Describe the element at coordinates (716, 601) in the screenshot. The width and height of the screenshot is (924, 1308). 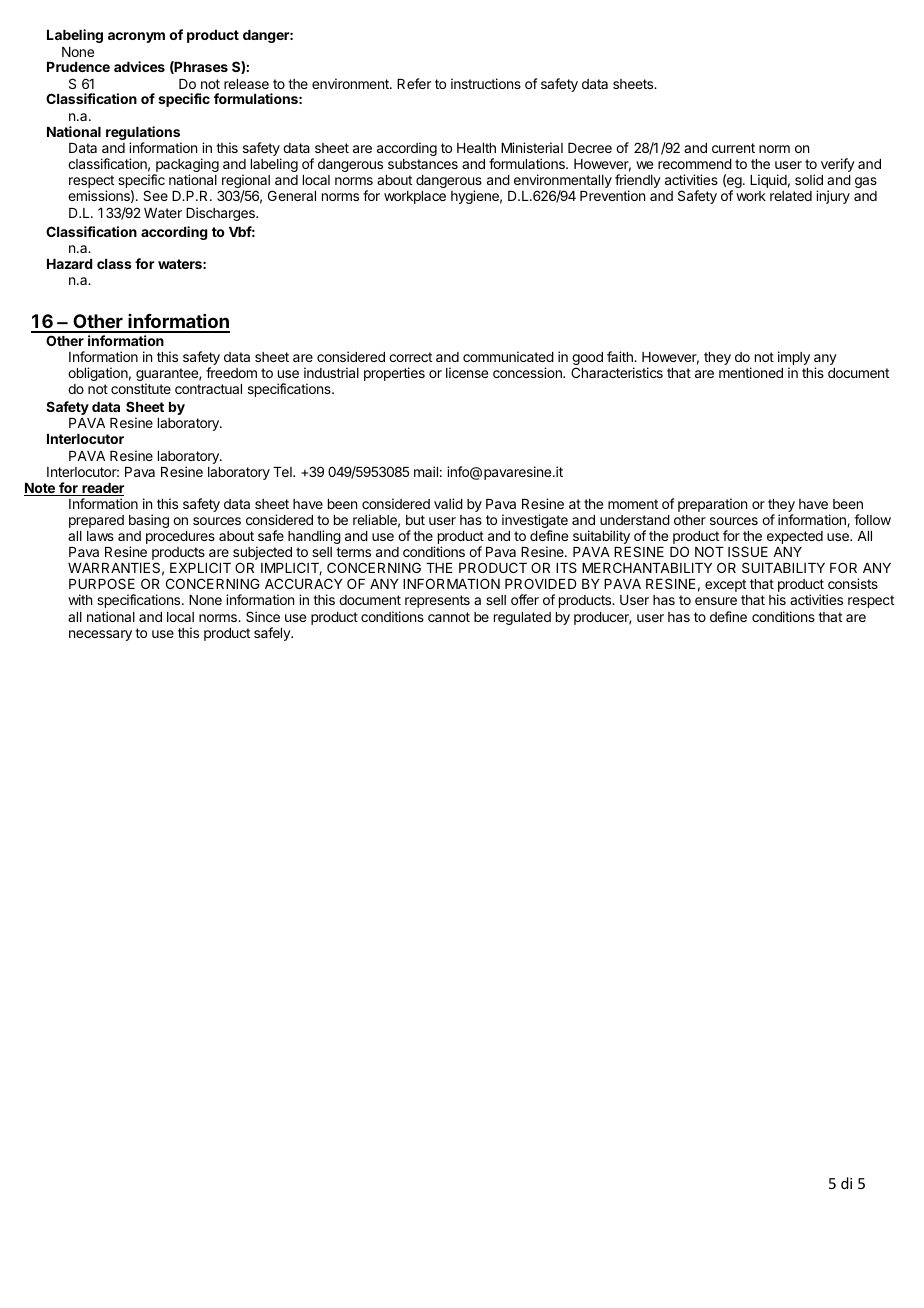
I see `ensure` at that location.
